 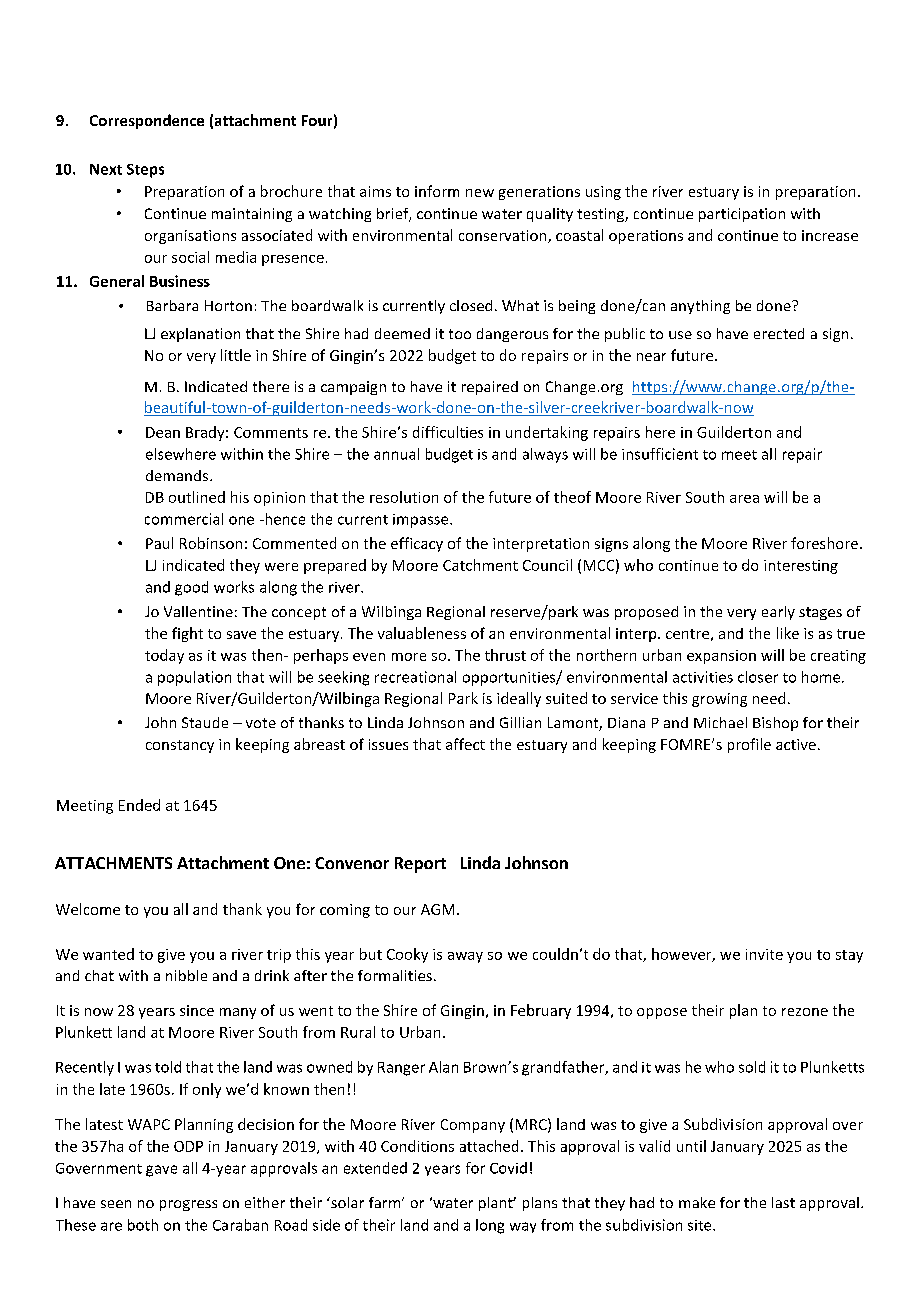 What do you see at coordinates (145, 171) in the document?
I see `Steps` at bounding box center [145, 171].
